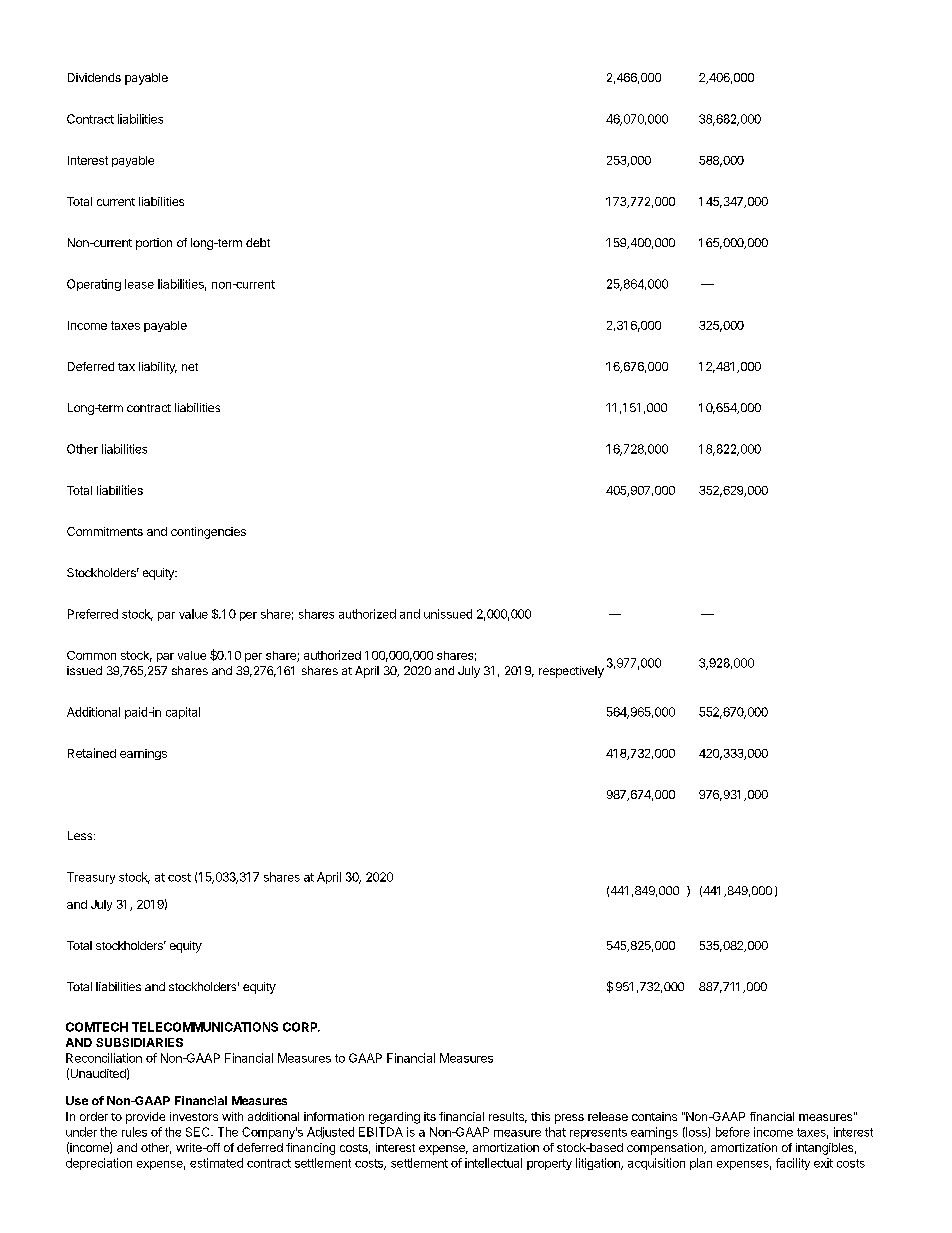 The image size is (952, 1233). What do you see at coordinates (145, 1118) in the screenshot?
I see `provide` at bounding box center [145, 1118].
